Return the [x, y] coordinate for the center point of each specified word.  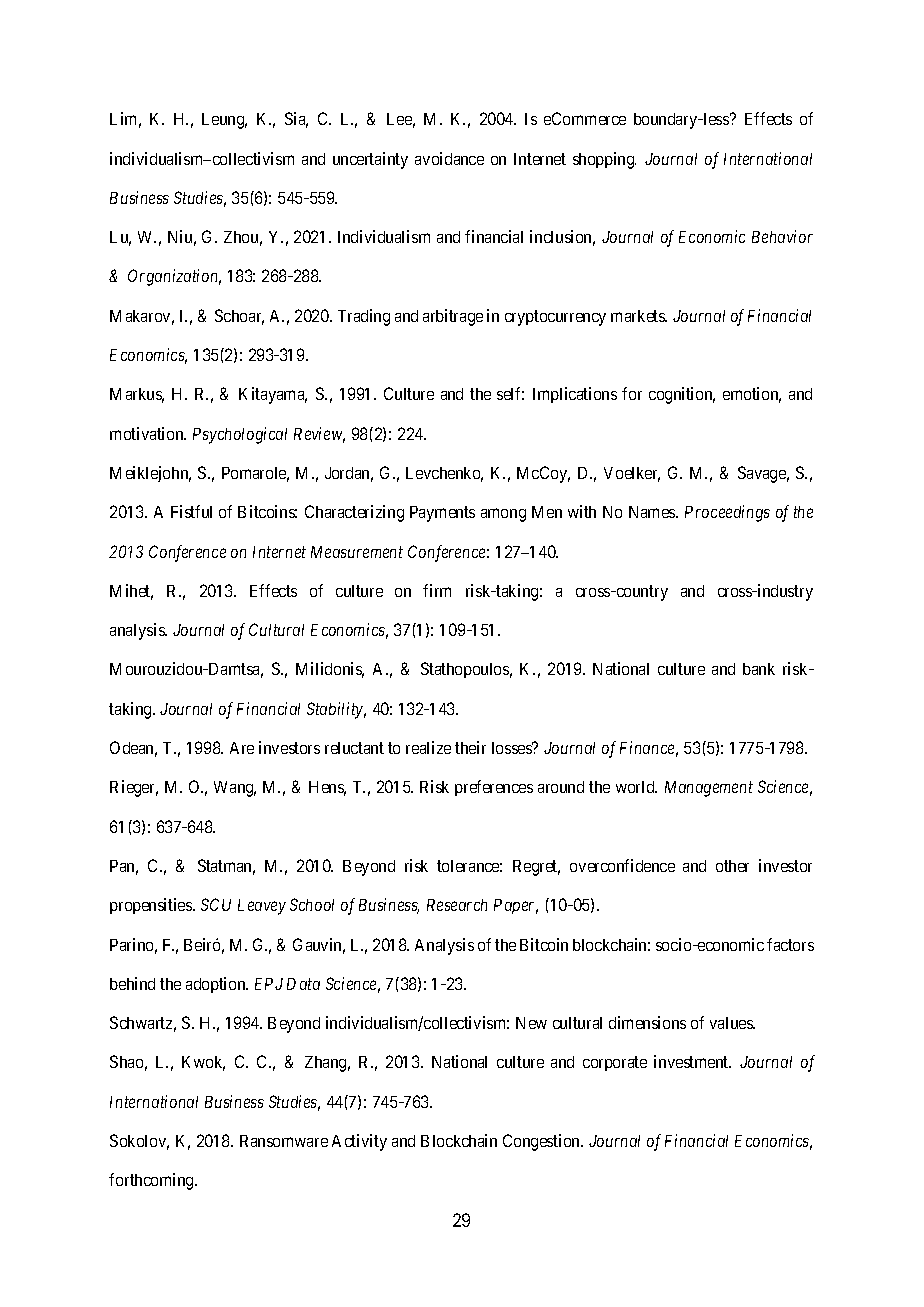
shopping [604, 160]
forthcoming [152, 1181]
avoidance [449, 158]
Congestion [543, 1142]
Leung [224, 121]
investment [692, 1061]
